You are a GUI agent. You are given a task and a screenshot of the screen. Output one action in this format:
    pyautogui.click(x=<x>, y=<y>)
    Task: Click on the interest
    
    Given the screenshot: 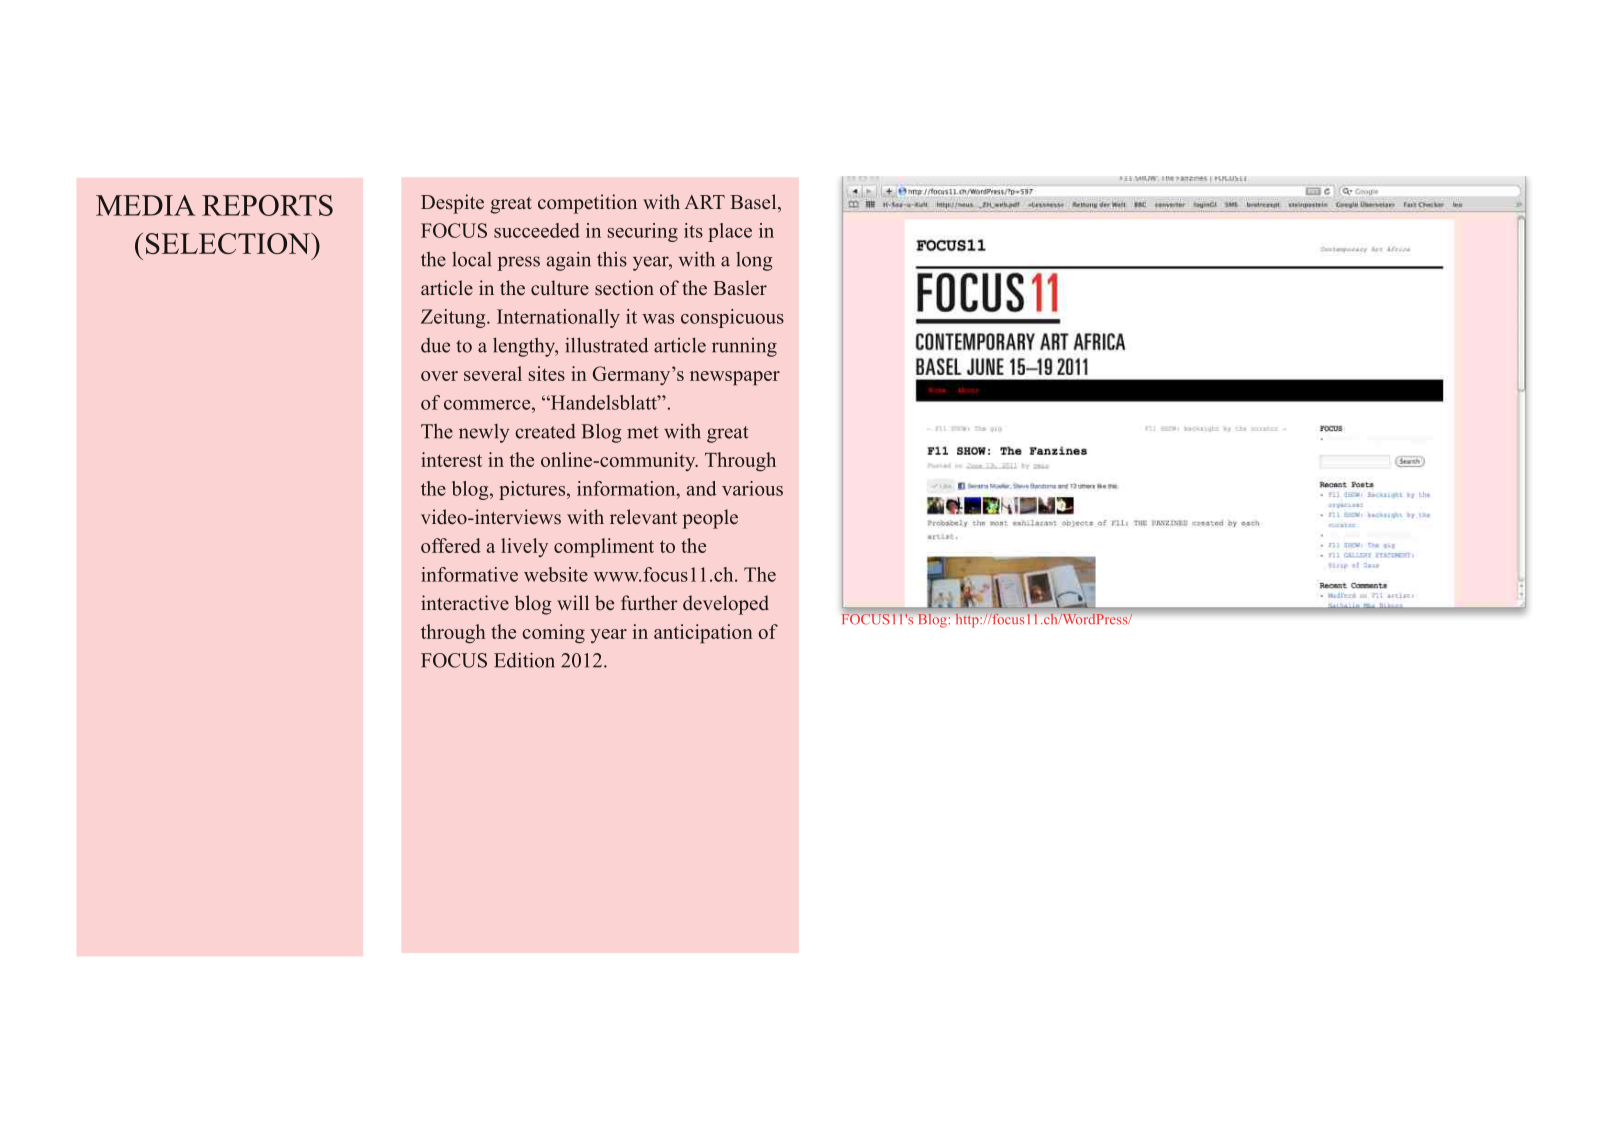 What is the action you would take?
    pyautogui.click(x=451, y=459)
